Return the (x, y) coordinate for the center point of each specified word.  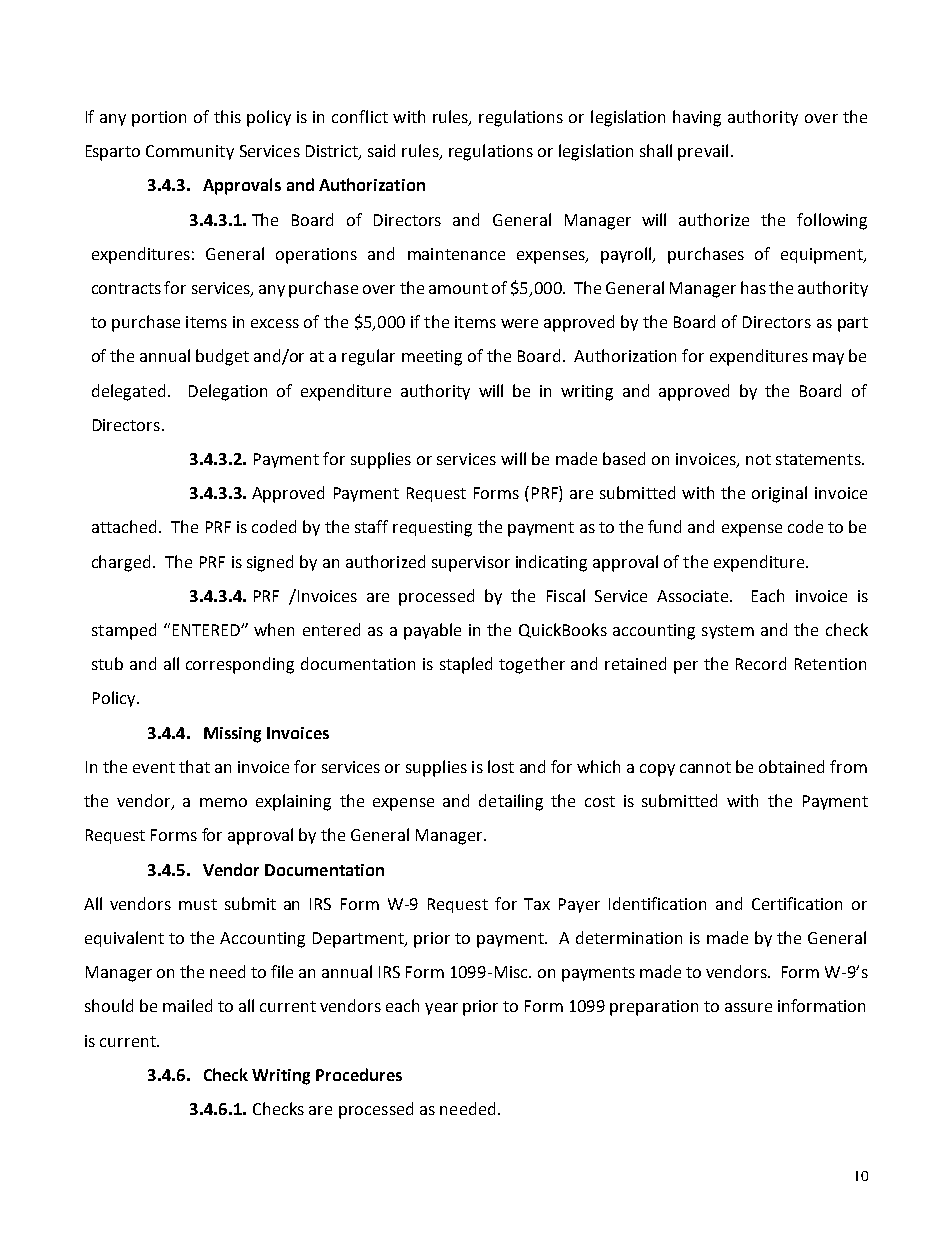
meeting (432, 358)
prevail (703, 152)
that (194, 766)
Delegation (228, 392)
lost (501, 766)
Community (190, 152)
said (381, 150)
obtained (791, 766)
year (441, 1009)
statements (819, 459)
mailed (187, 1005)
